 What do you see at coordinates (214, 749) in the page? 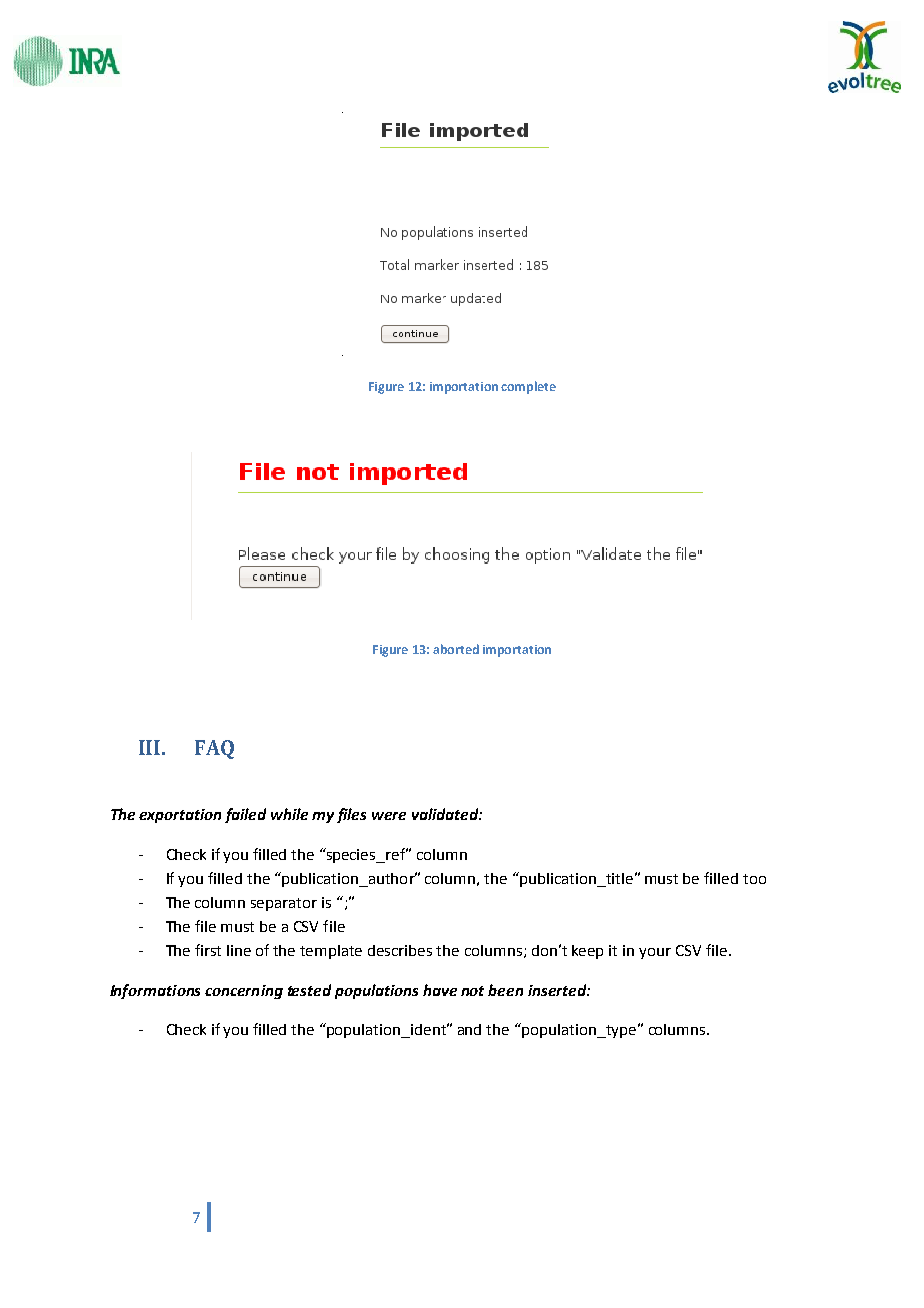
I see `FAQ` at bounding box center [214, 749].
